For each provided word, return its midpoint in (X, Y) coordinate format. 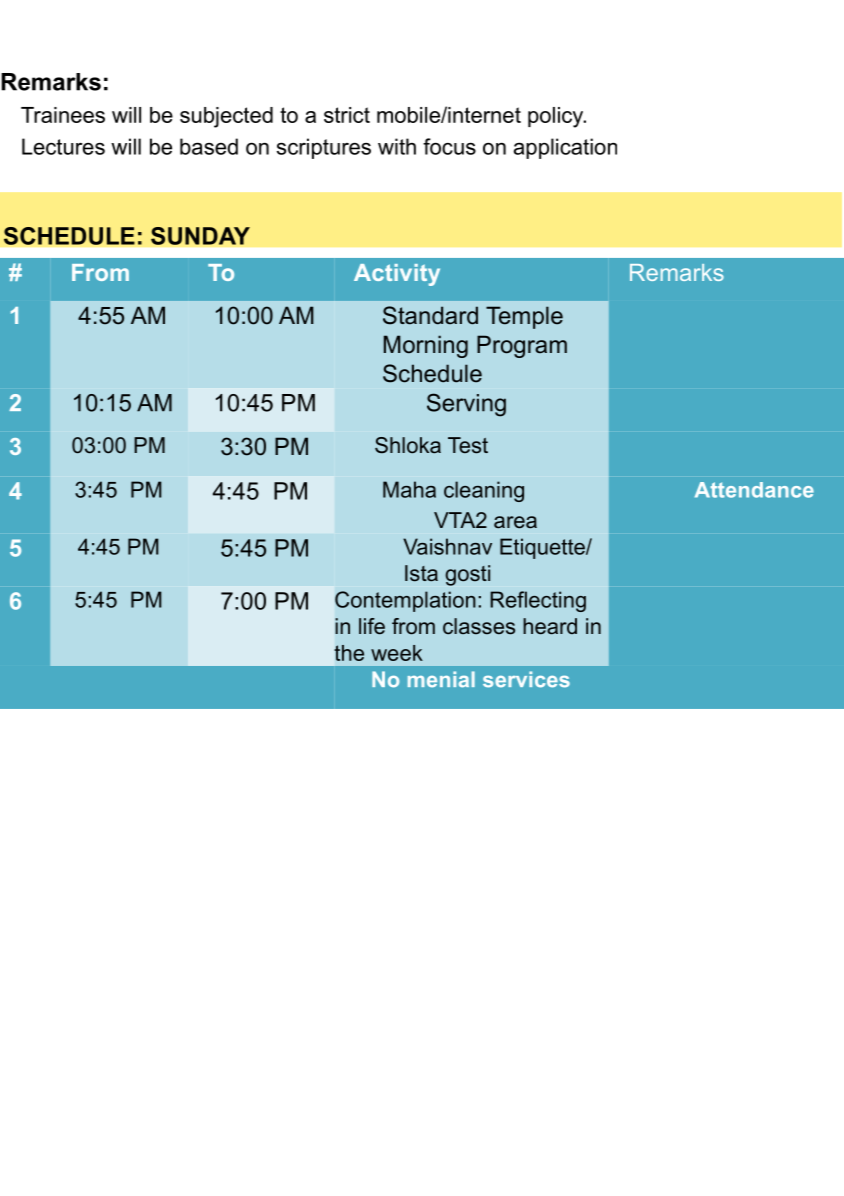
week (397, 653)
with (397, 146)
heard (550, 626)
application (565, 148)
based (209, 146)
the (349, 653)
